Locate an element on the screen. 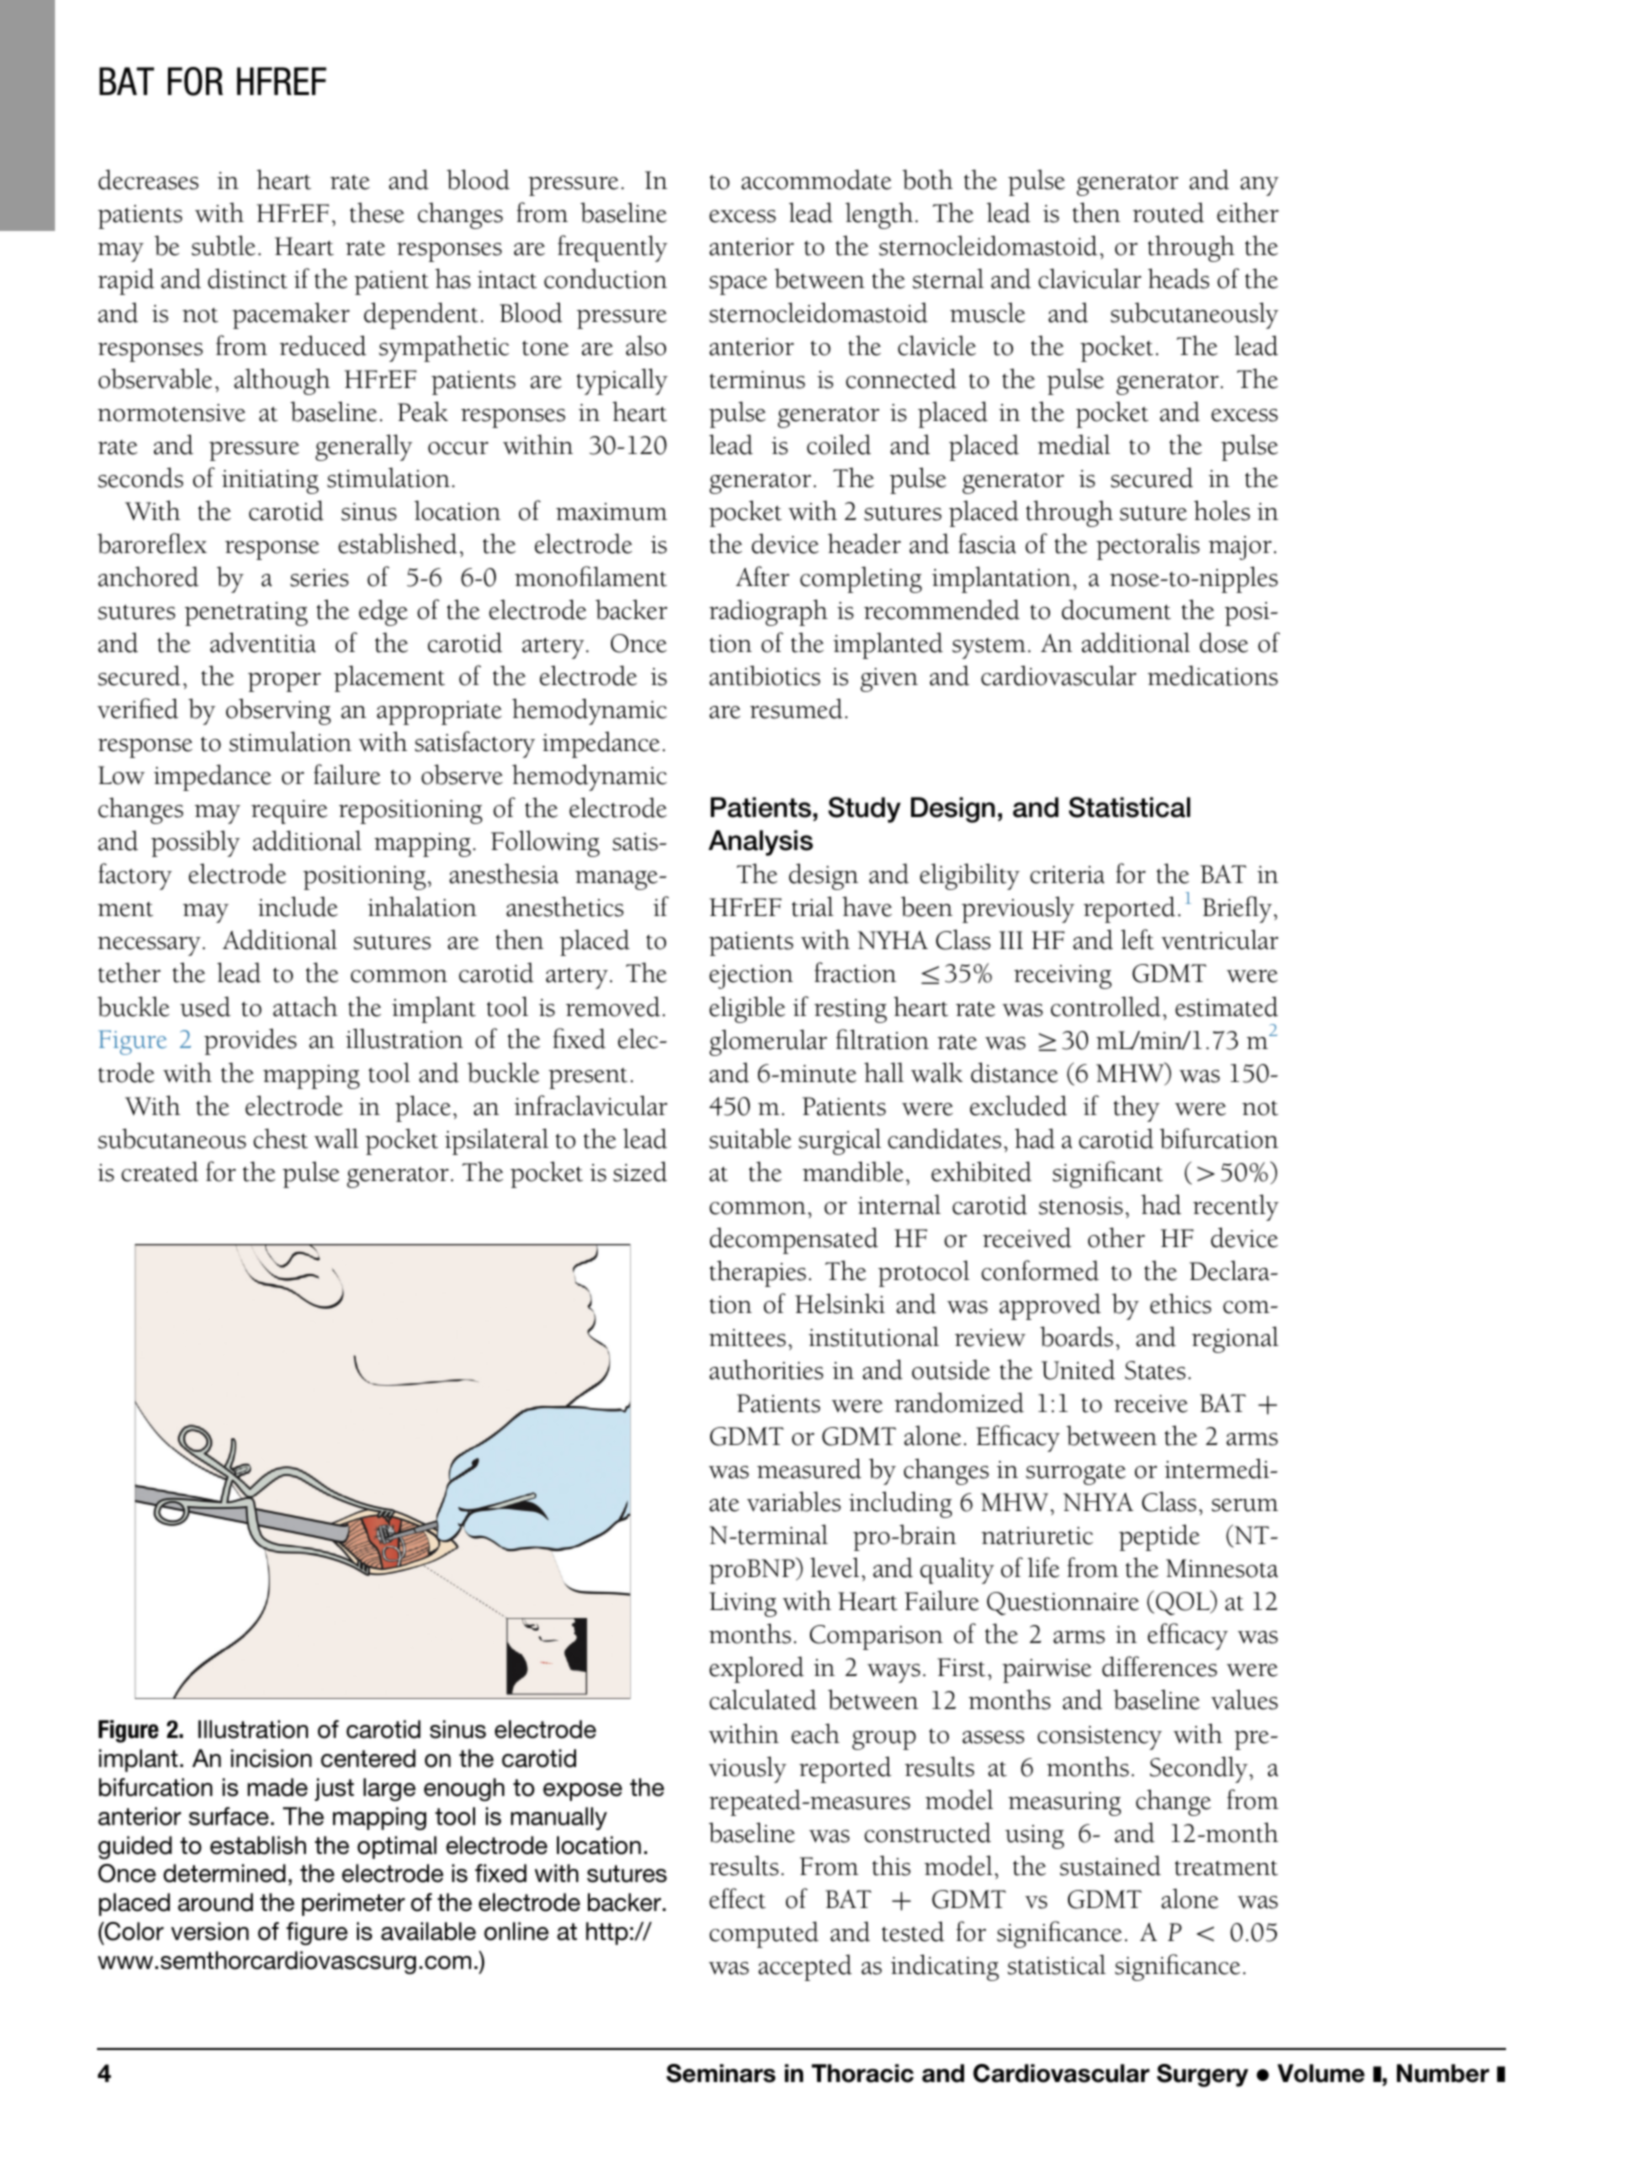 This screenshot has width=1635, height=2181. version is located at coordinates (210, 1931).
